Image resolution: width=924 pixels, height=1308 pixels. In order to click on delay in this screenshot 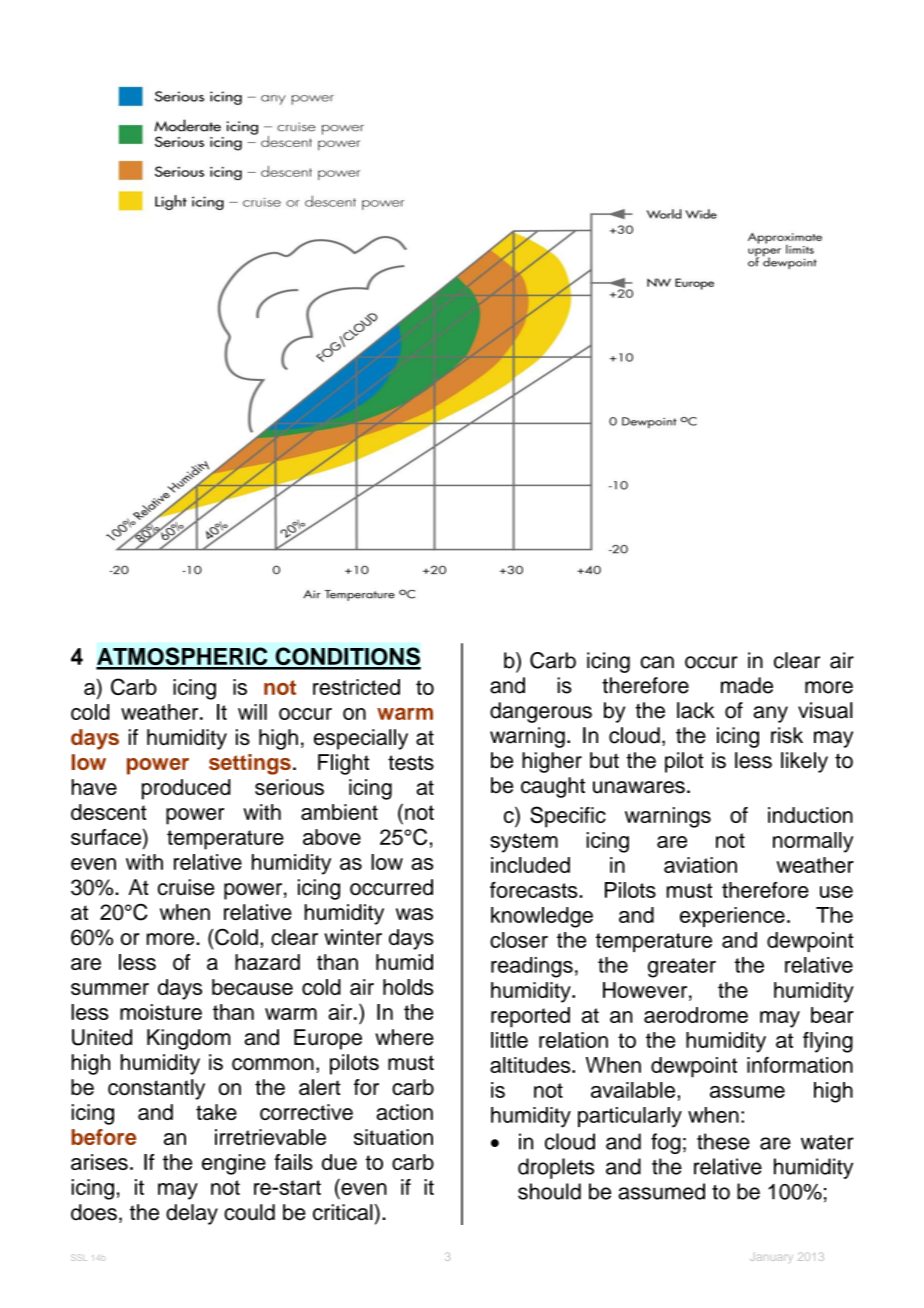, I will do `click(192, 1214)`.
